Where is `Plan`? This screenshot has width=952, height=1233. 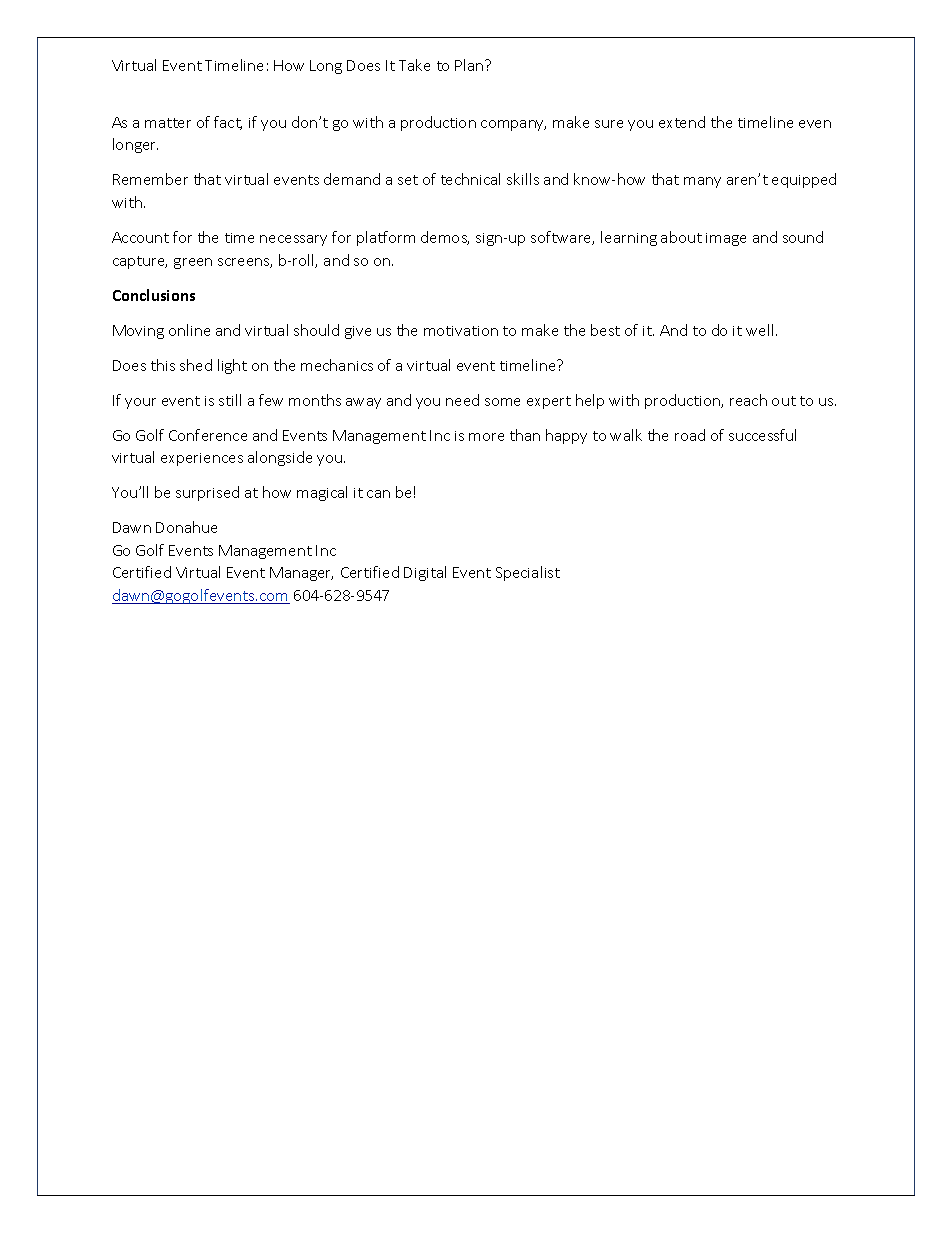 Plan is located at coordinates (470, 65).
